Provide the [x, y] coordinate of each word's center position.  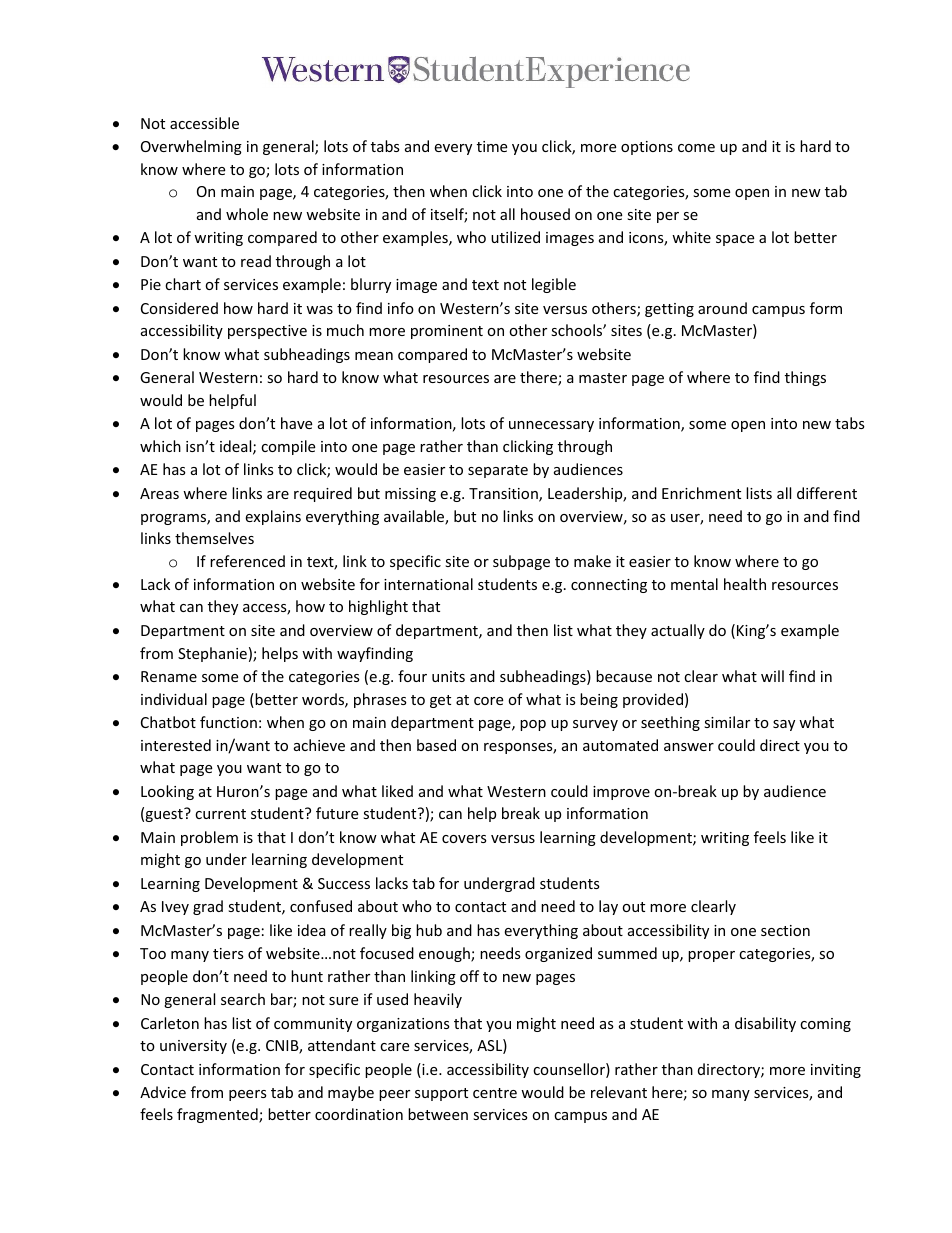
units [448, 676]
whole [247, 214]
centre [495, 1093]
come [696, 148]
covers [464, 839]
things [805, 378]
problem [209, 838]
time [492, 146]
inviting [836, 1071]
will [772, 676]
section [785, 930]
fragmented [218, 1115]
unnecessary [551, 426]
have [296, 423]
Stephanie [212, 654]
